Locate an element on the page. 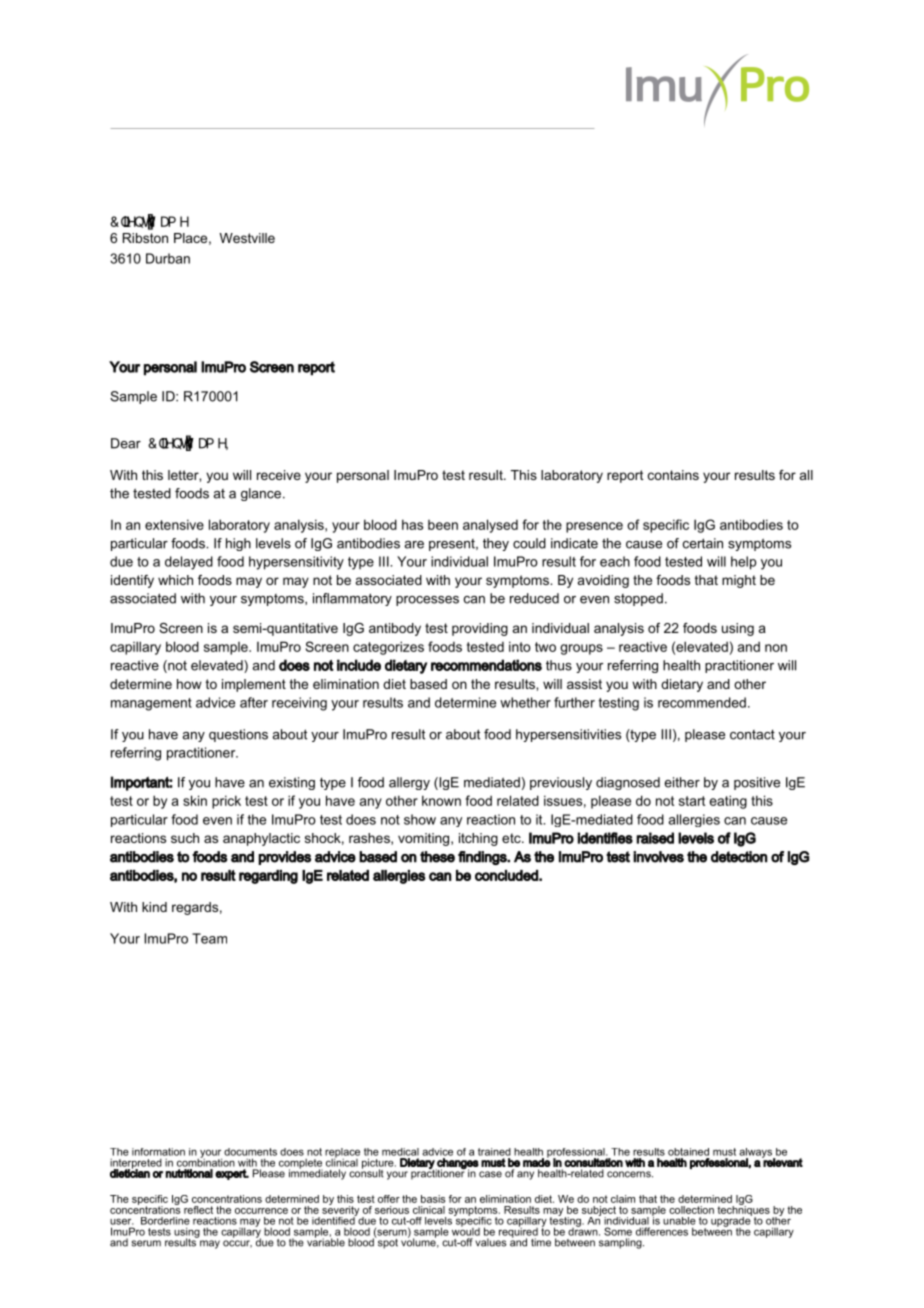 The image size is (924, 1308). questions is located at coordinates (238, 735).
